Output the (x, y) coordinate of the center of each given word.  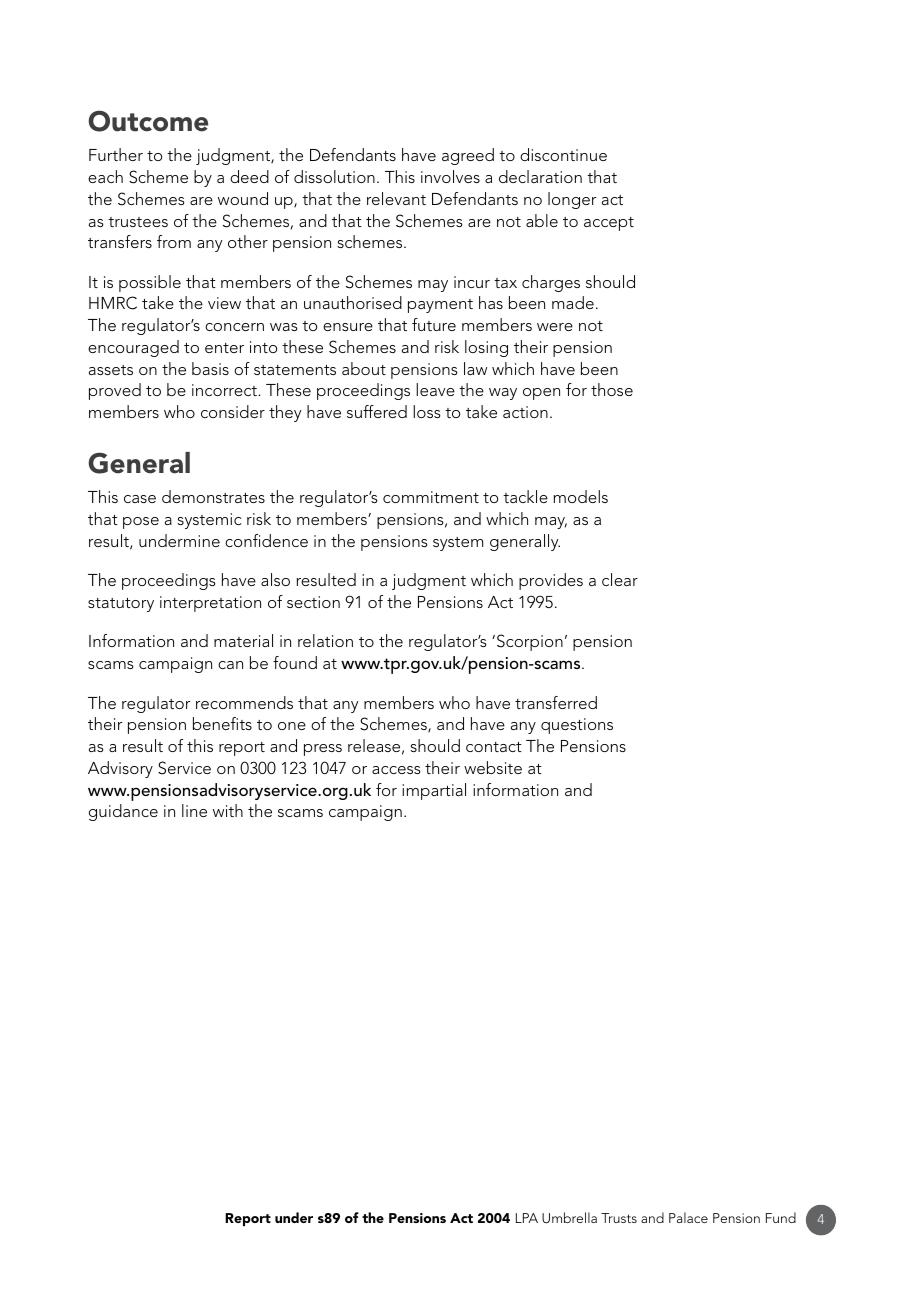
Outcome (148, 121)
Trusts (619, 1218)
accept (609, 224)
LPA (527, 1218)
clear (620, 579)
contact (494, 747)
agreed (468, 156)
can (230, 665)
